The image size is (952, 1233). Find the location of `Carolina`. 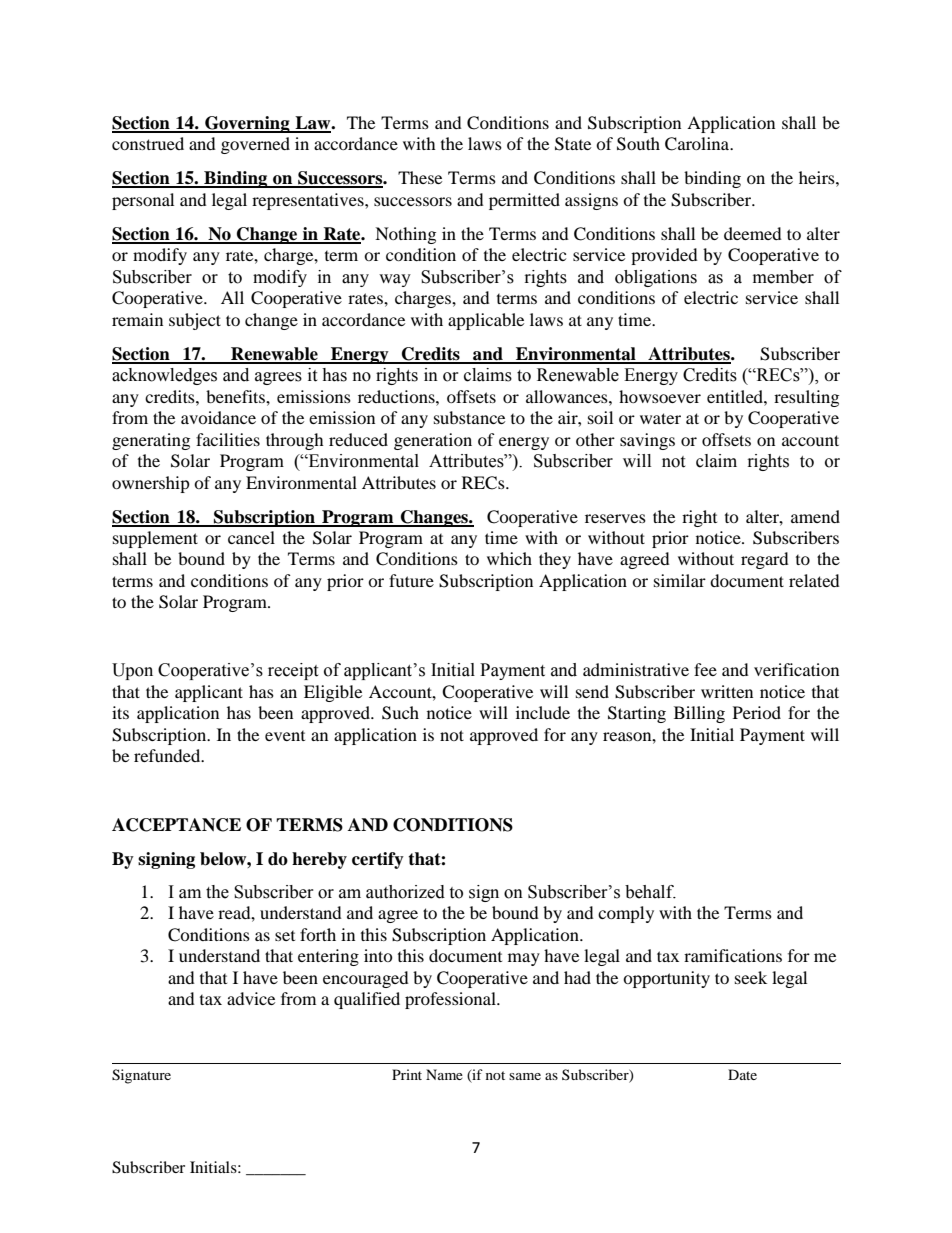

Carolina is located at coordinates (698, 144).
